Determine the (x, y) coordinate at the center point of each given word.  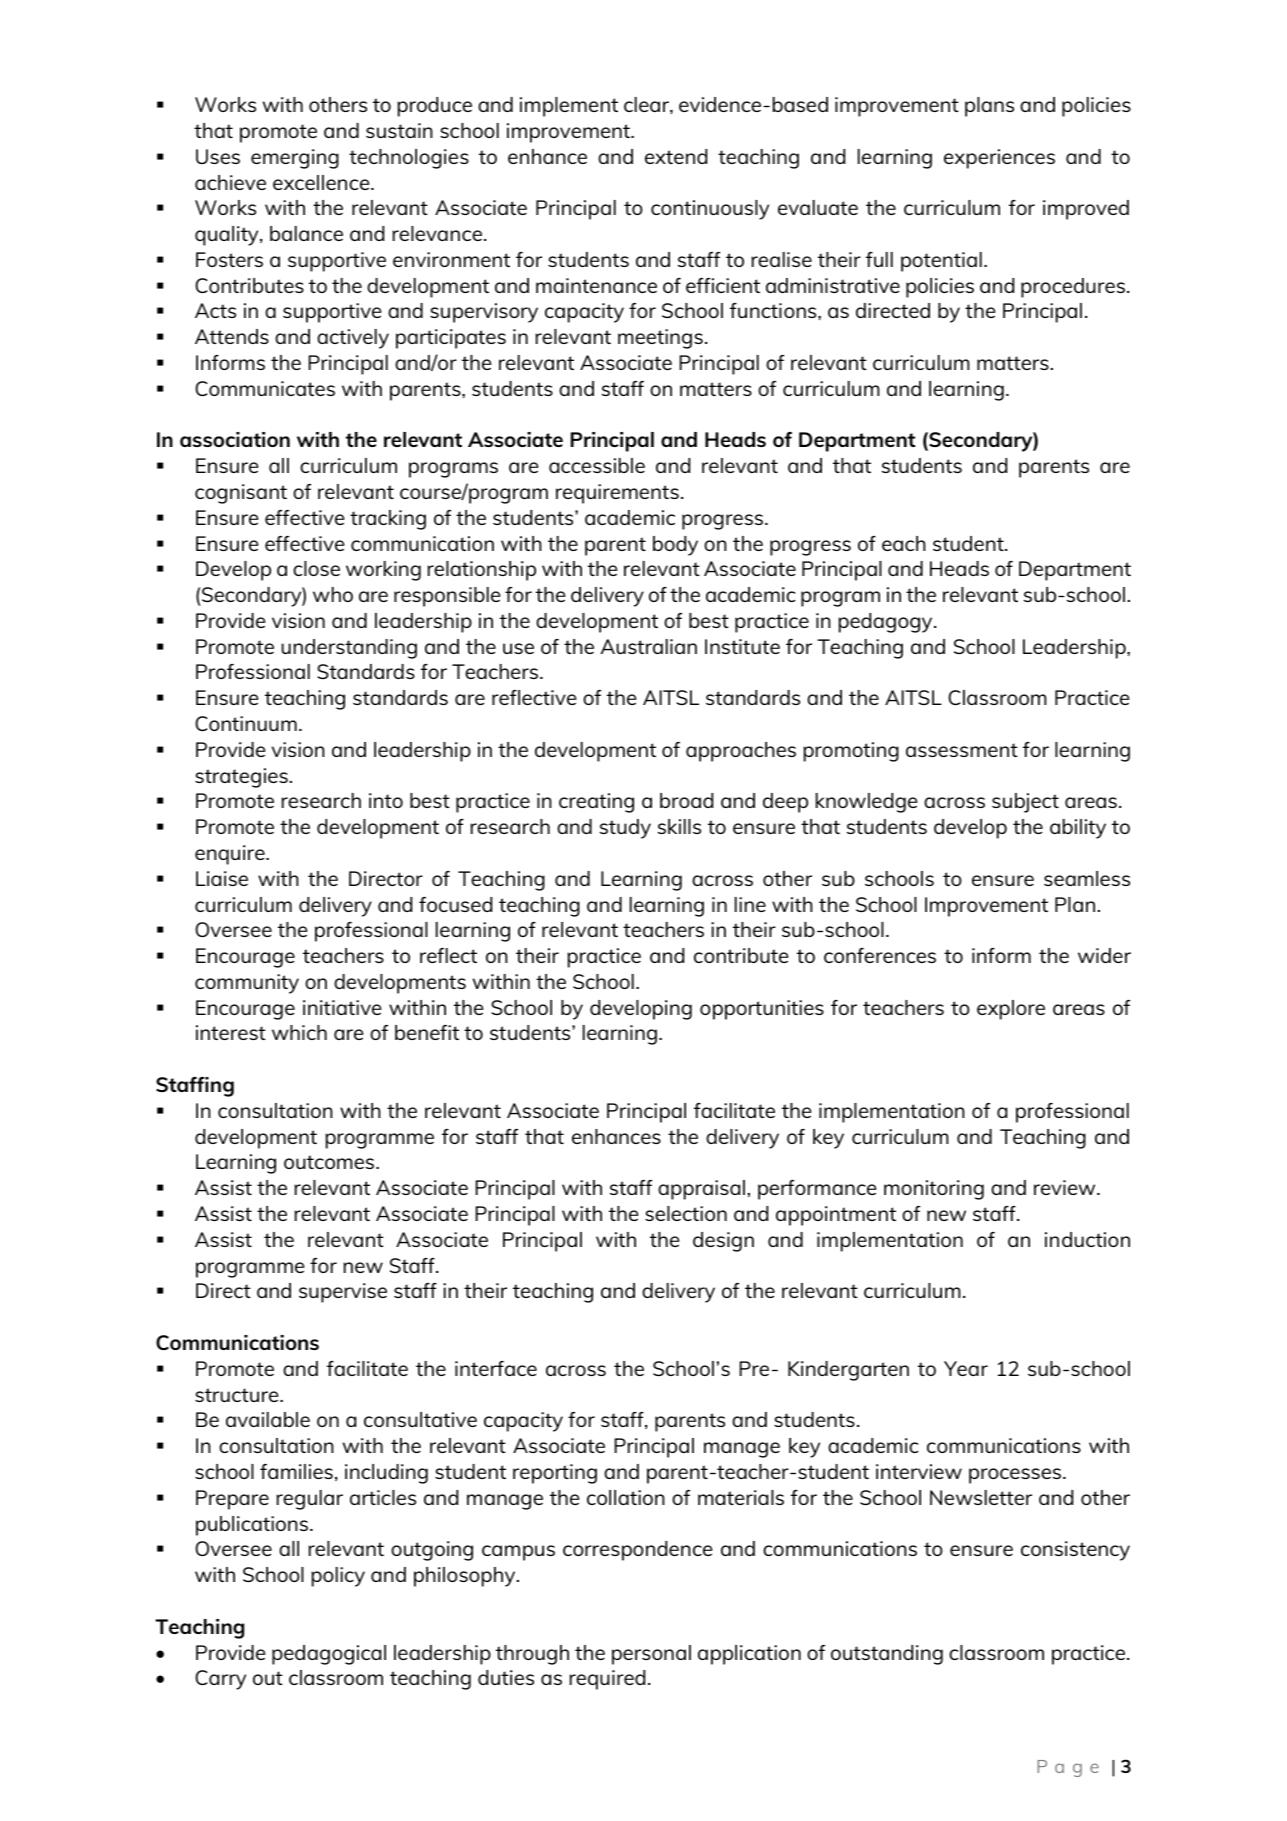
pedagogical (329, 1655)
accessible (597, 465)
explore (1011, 1010)
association (235, 439)
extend (676, 156)
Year (966, 1368)
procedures (1073, 288)
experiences (999, 159)
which (299, 1032)
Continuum (246, 723)
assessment (962, 750)
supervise (343, 1293)
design (723, 1242)
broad (686, 800)
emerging (295, 159)
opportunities (762, 1010)
